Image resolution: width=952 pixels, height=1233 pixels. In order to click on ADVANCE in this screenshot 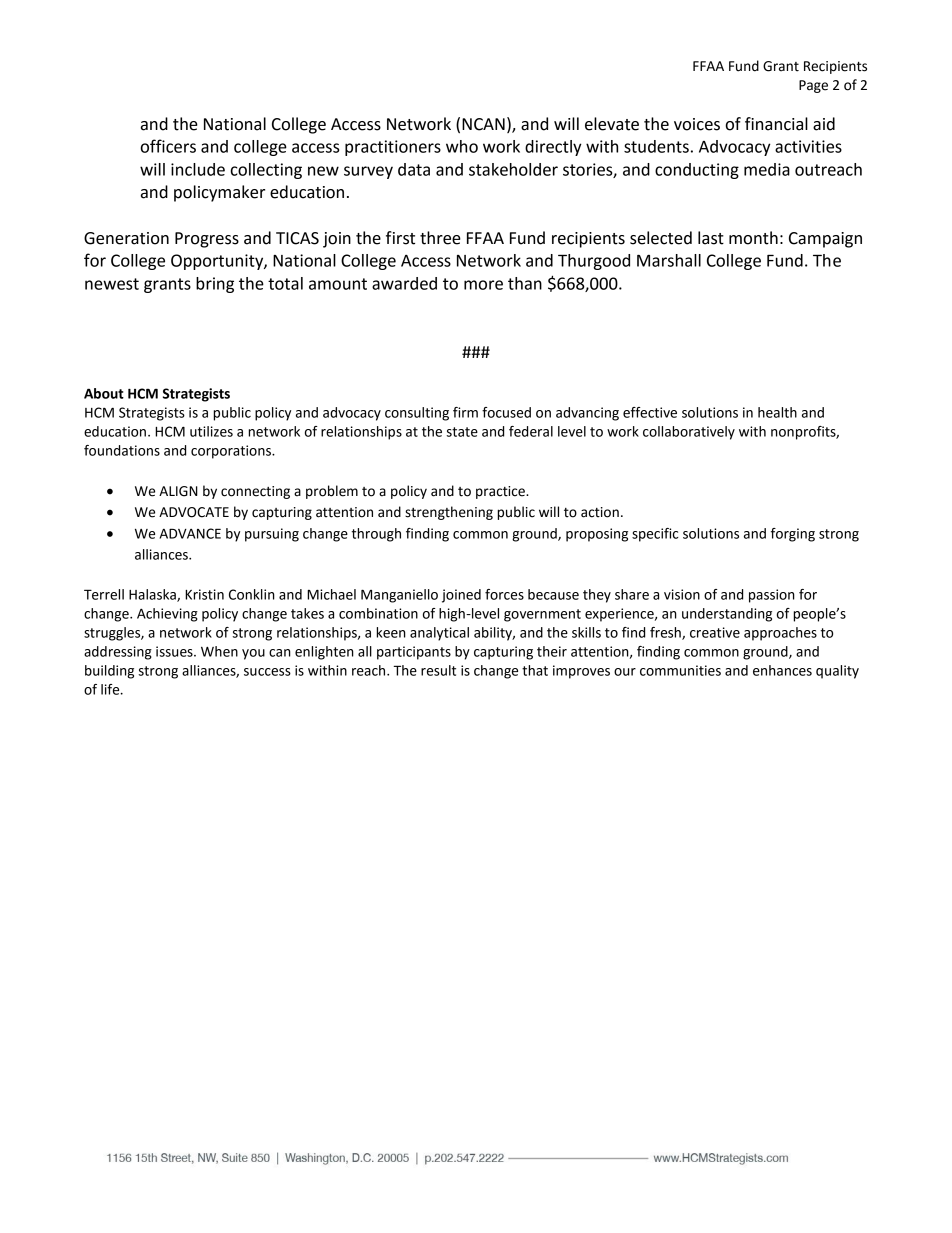, I will do `click(190, 533)`.
